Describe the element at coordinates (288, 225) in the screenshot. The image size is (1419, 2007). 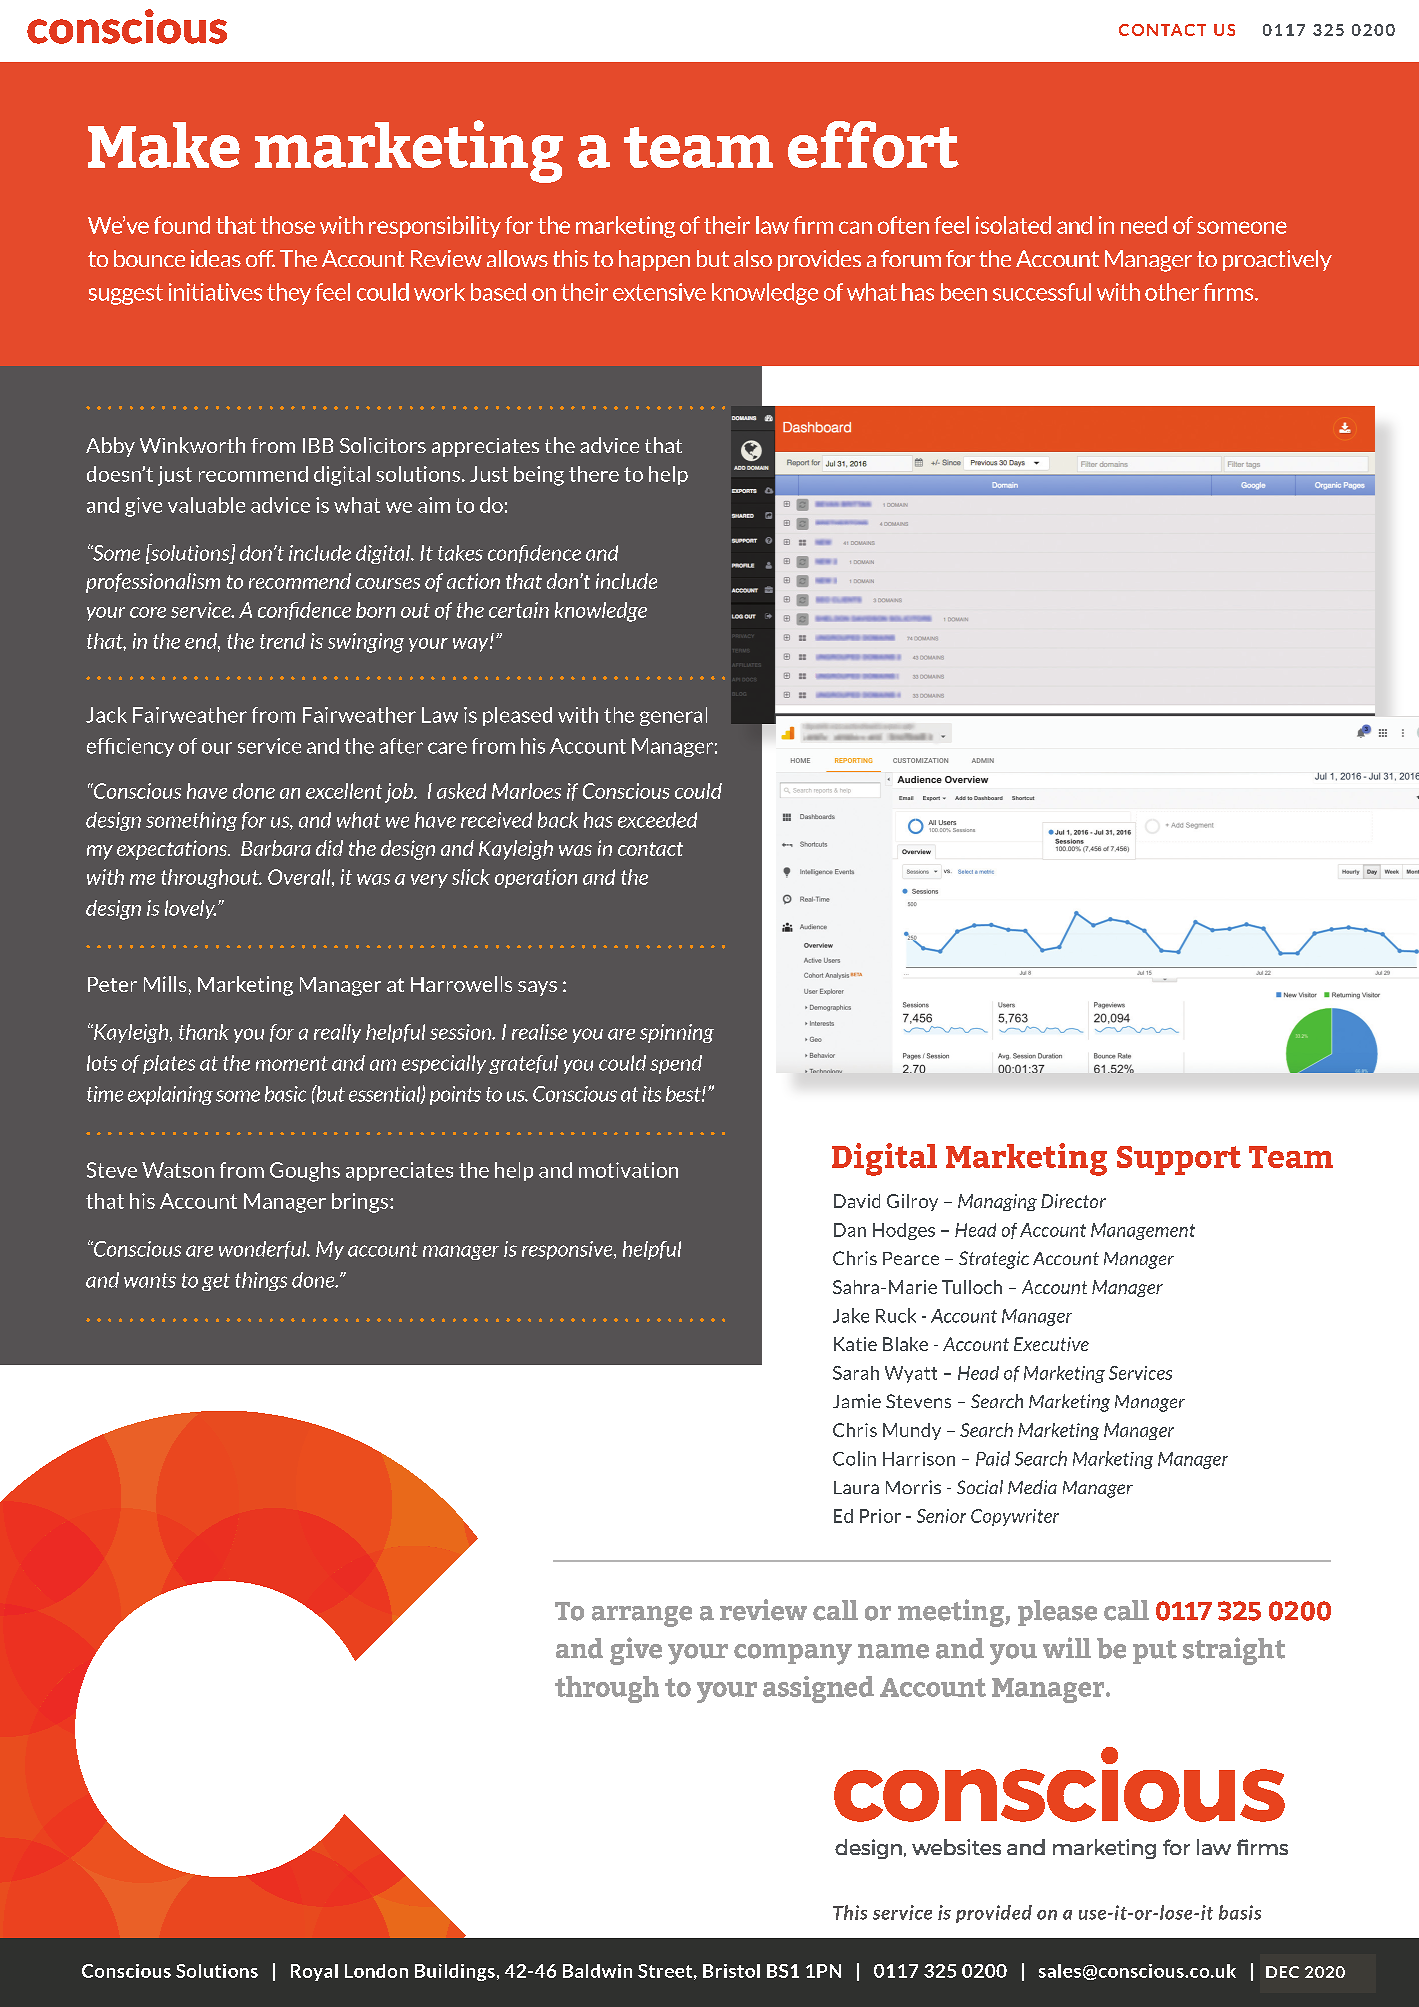
I see `those` at that location.
